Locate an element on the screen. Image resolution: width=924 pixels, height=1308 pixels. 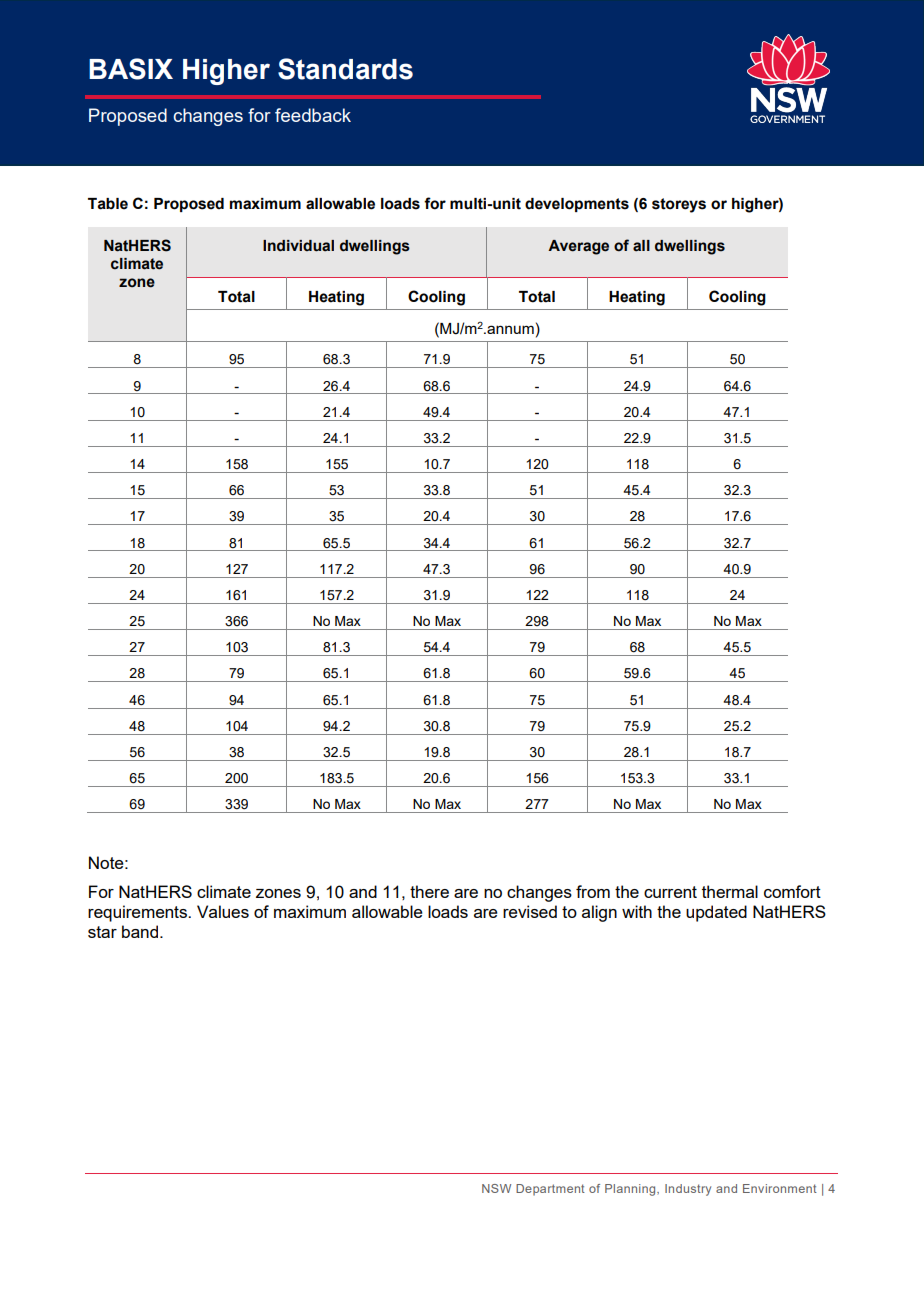
Values is located at coordinates (223, 911).
